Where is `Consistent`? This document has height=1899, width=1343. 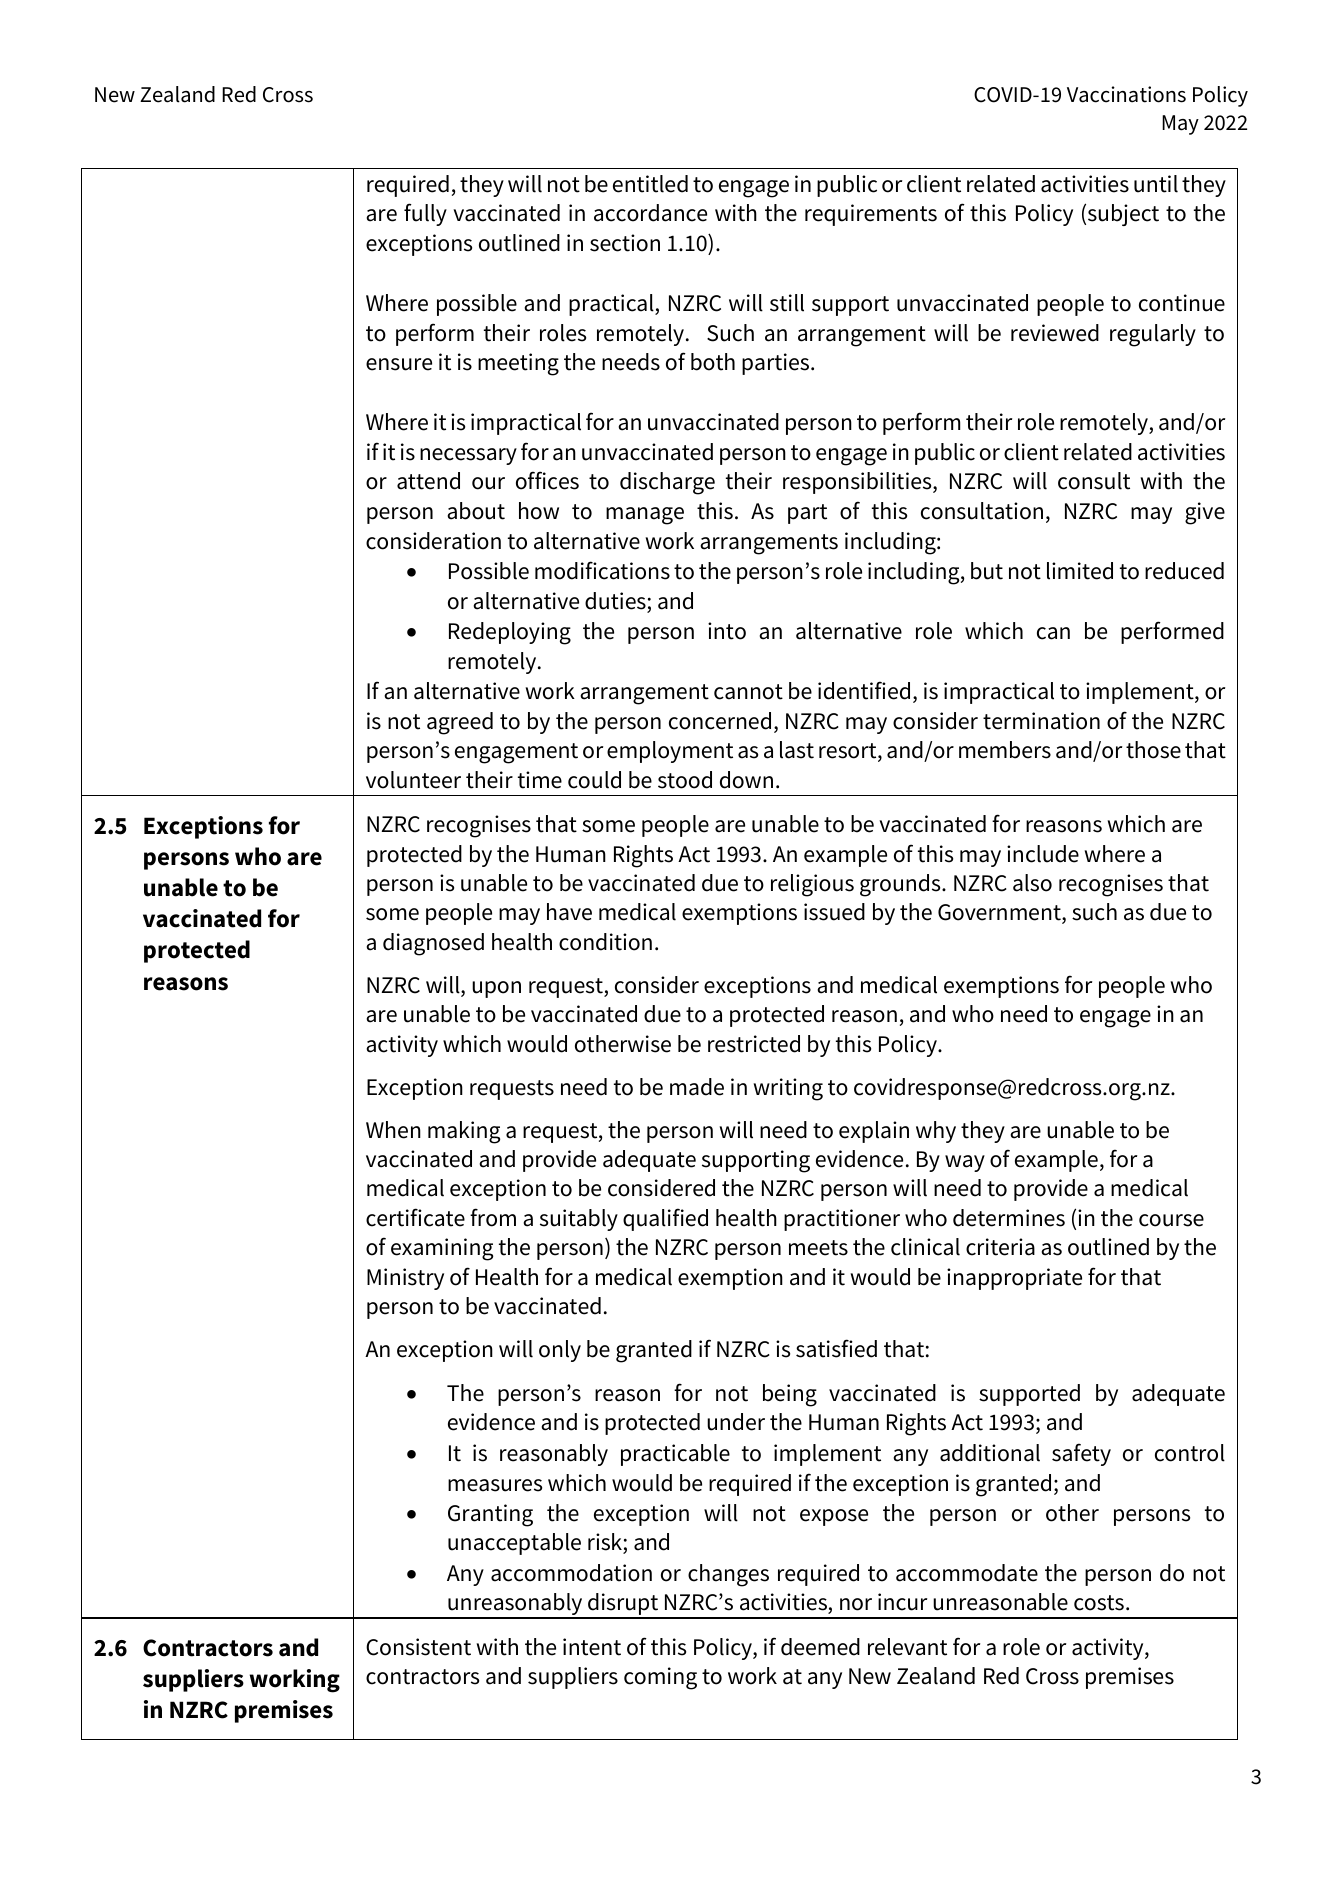 Consistent is located at coordinates (418, 1647).
